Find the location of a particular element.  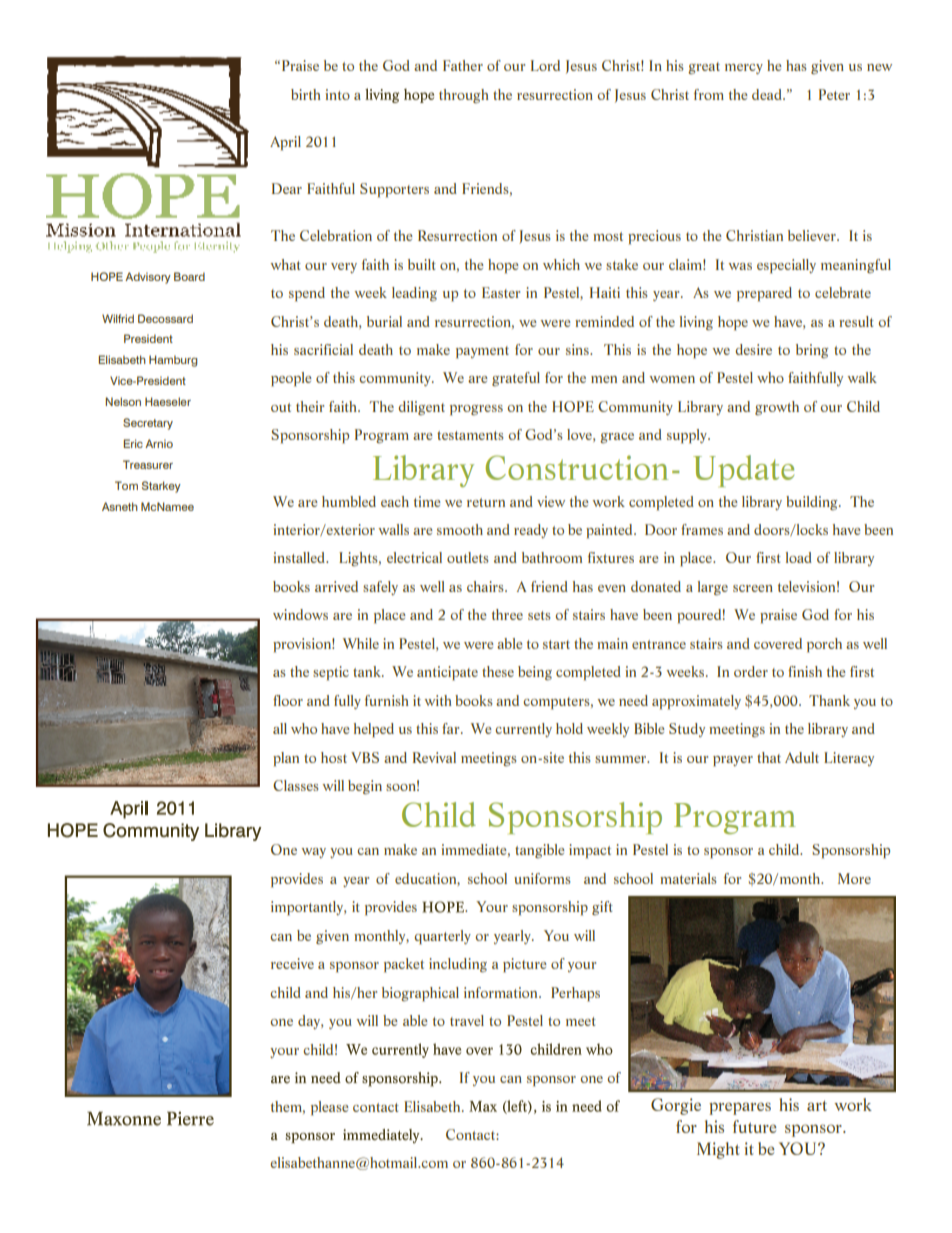

please is located at coordinates (330, 1108).
